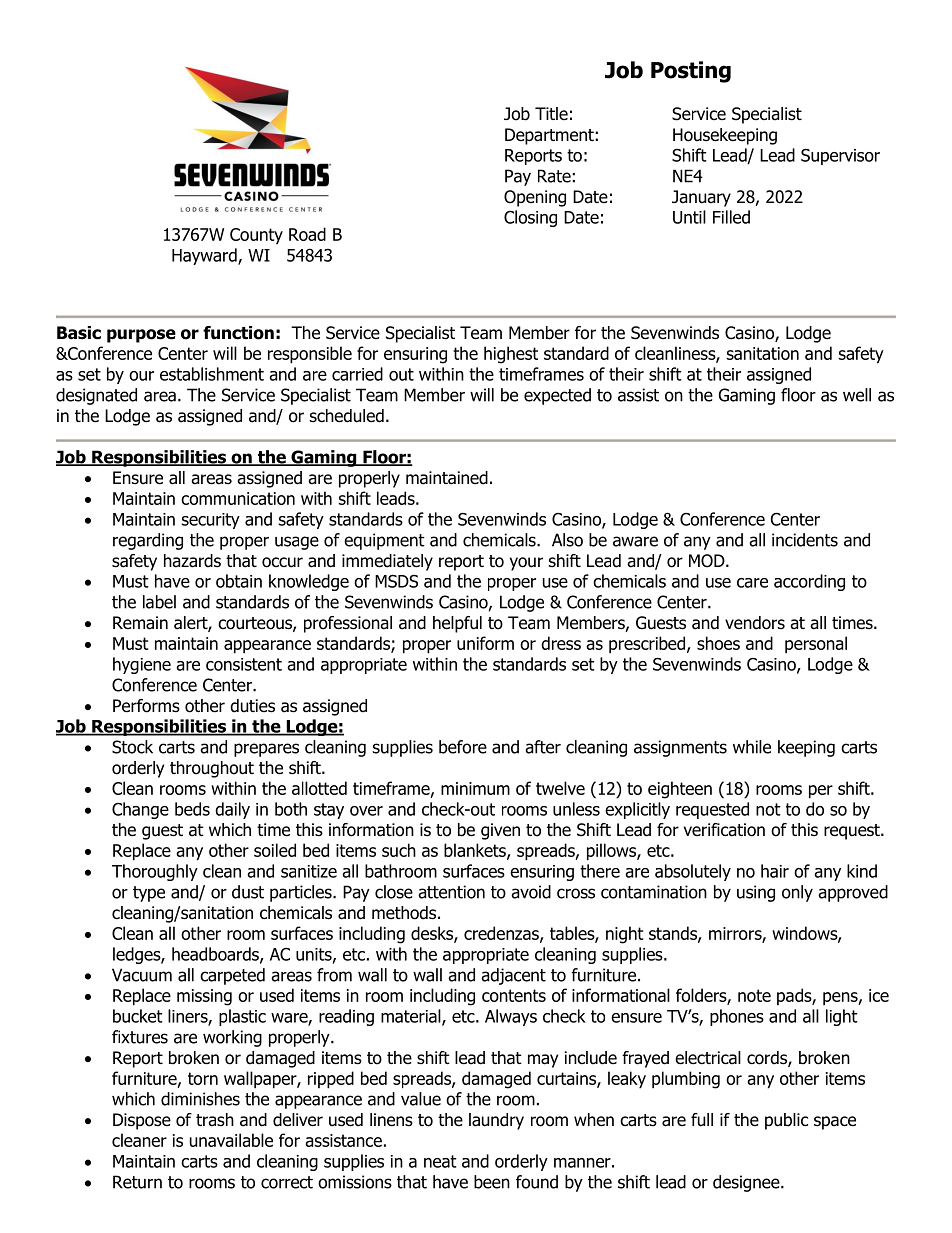 The width and height of the screenshot is (952, 1233). Describe the element at coordinates (691, 72) in the screenshot. I see `Posting` at that location.
